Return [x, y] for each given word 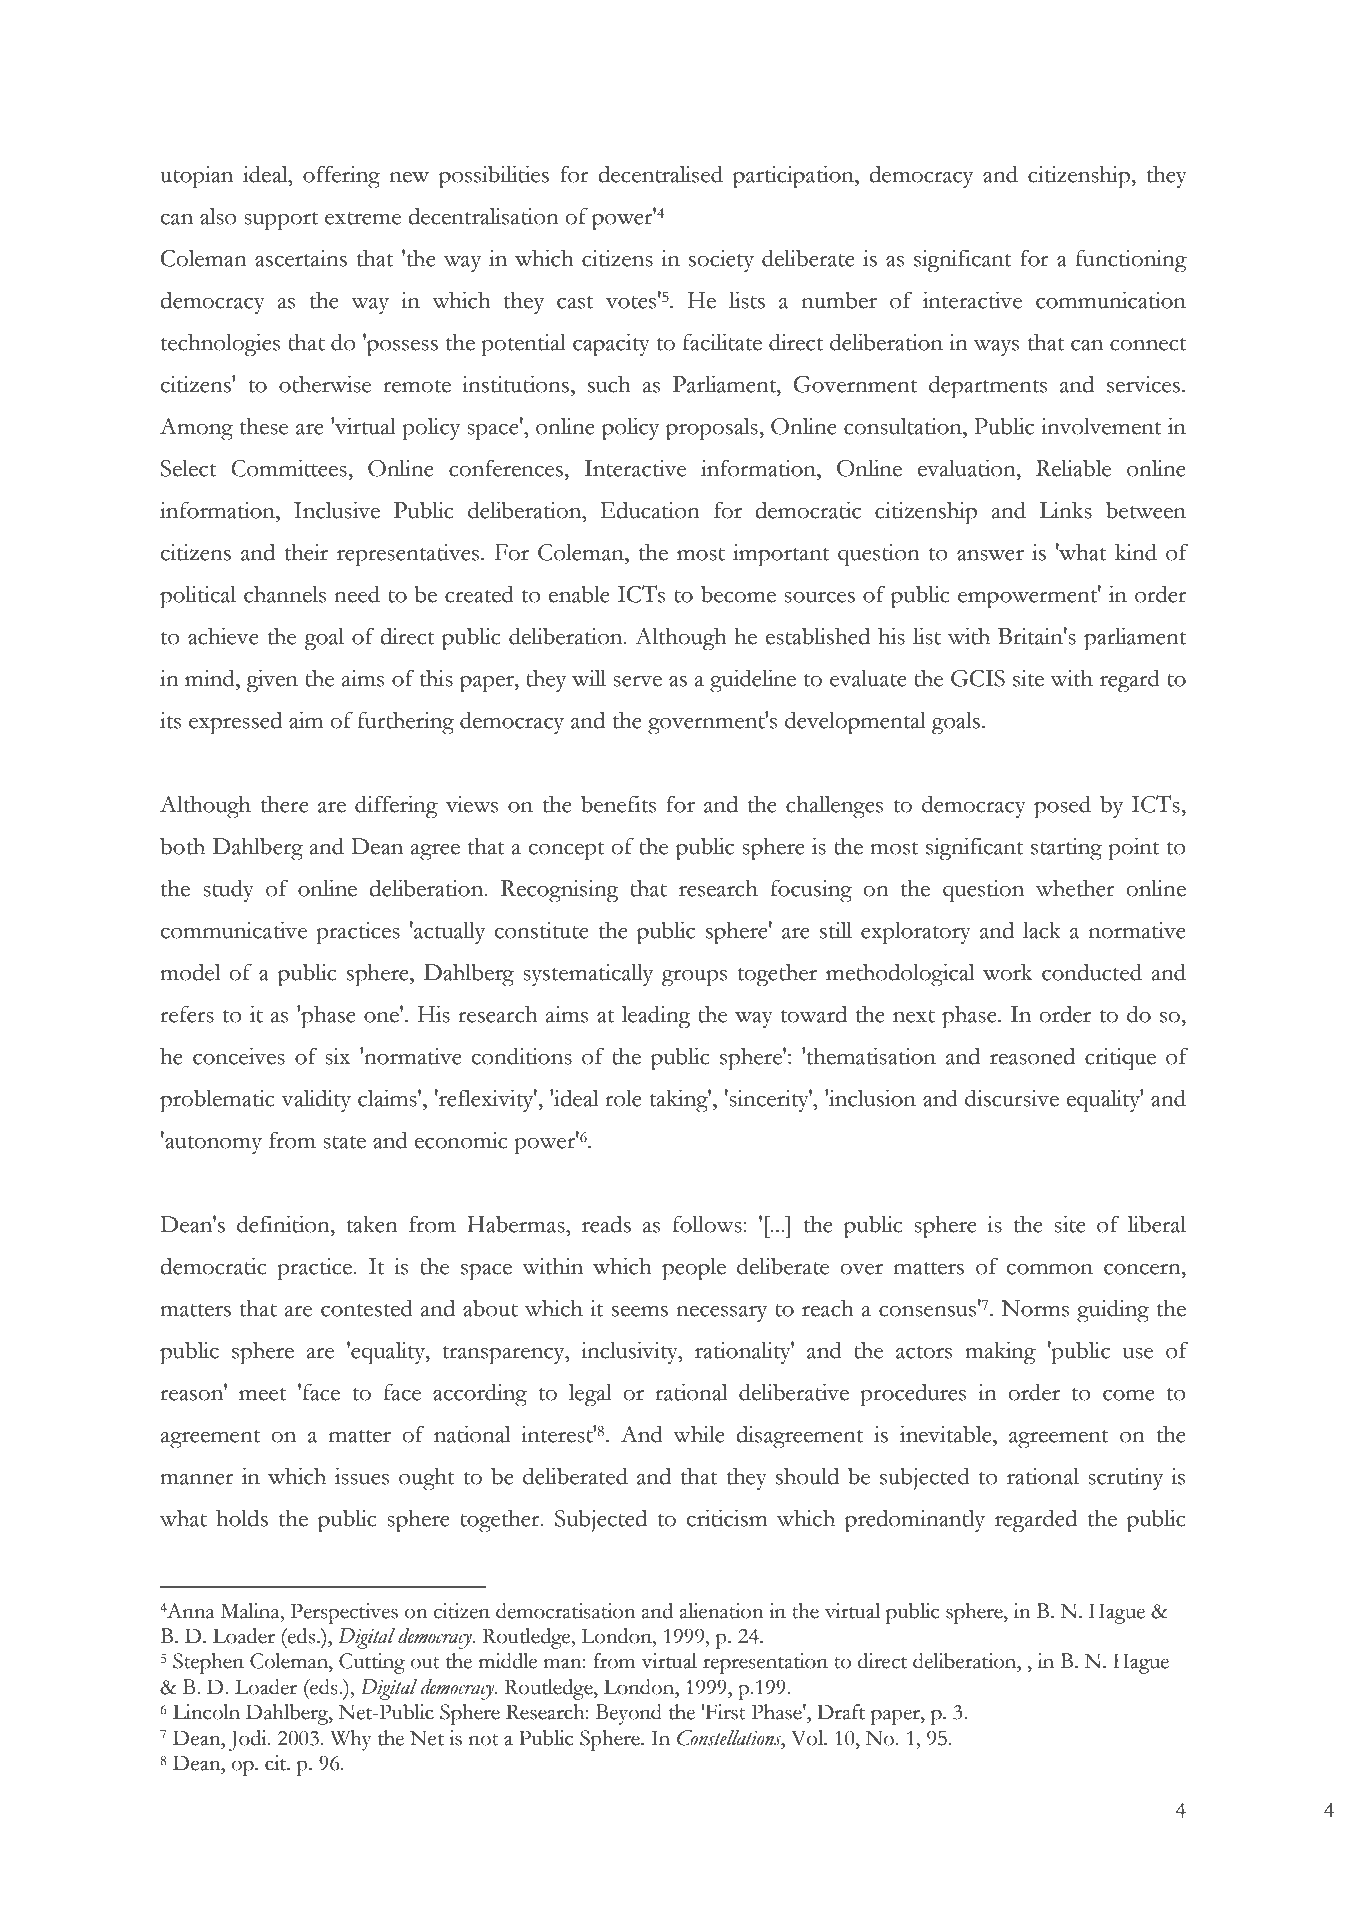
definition [284, 1224]
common [1050, 1269]
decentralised [660, 174]
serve [637, 681]
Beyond [629, 1714]
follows [708, 1224]
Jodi [249, 1740]
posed [1062, 807]
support [281, 221]
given [272, 681]
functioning [1131, 261]
